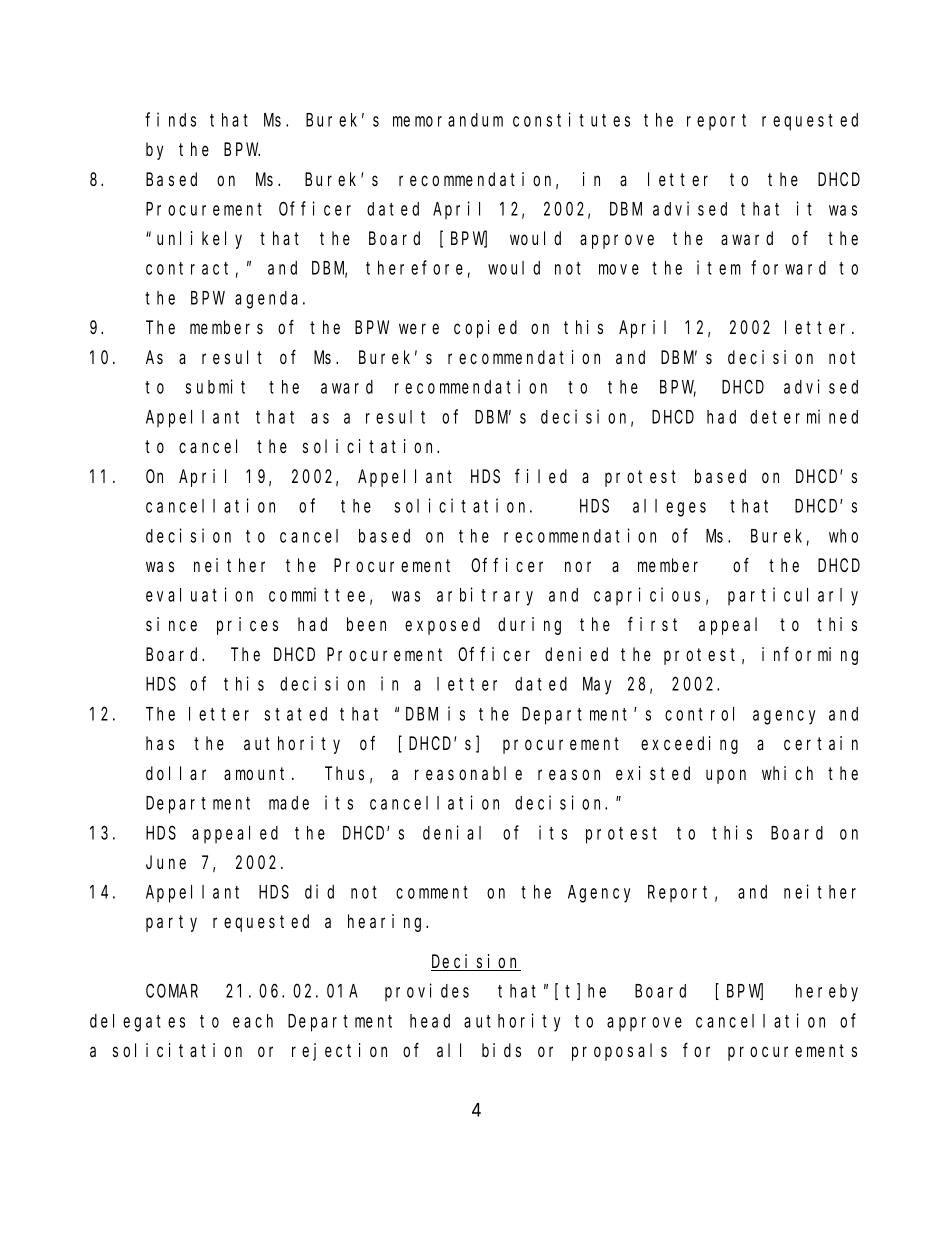 The width and height of the screenshot is (952, 1233). What do you see at coordinates (419, 329) in the screenshot?
I see `were` at bounding box center [419, 329].
